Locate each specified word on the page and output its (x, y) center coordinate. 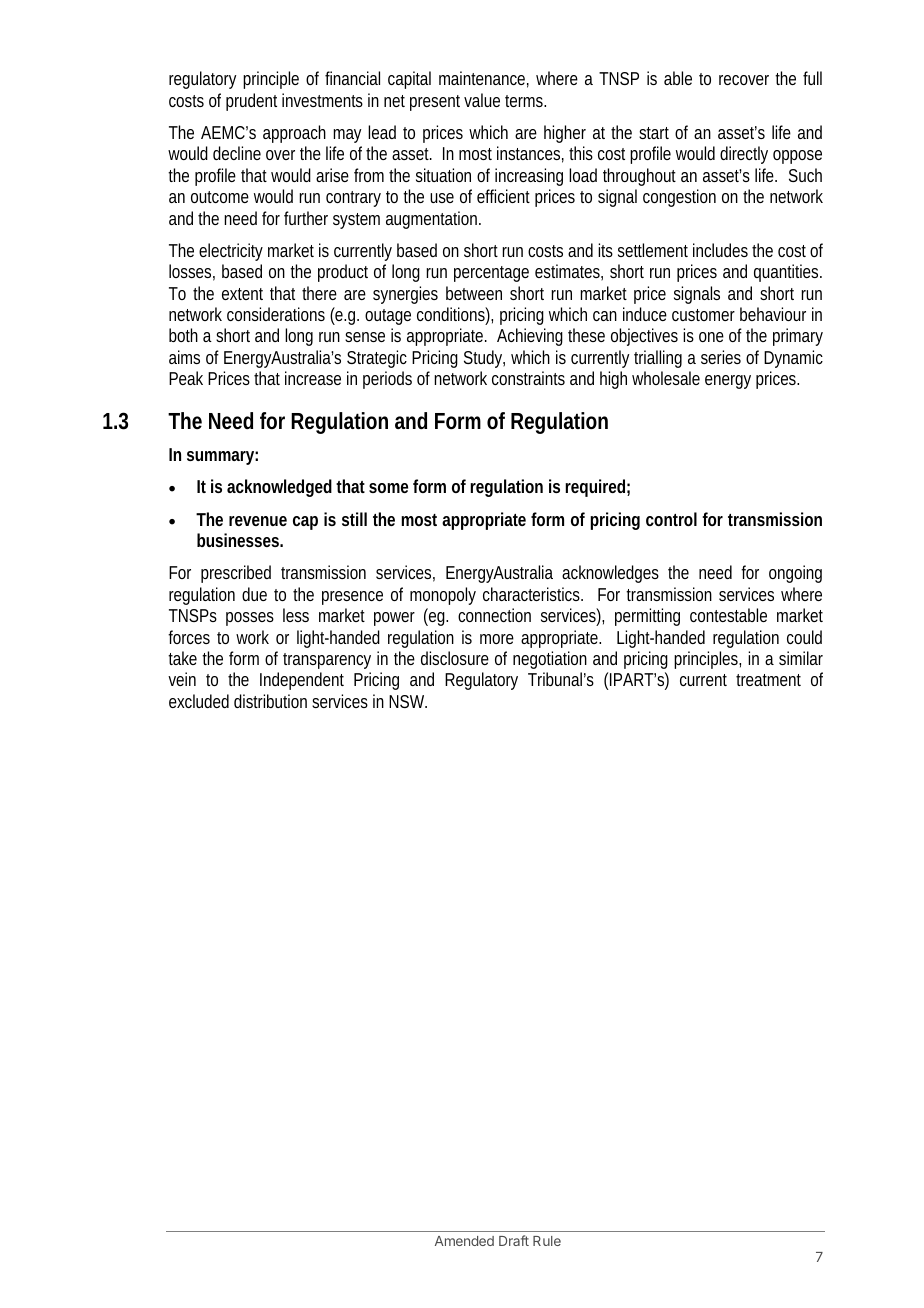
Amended (464, 1241)
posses (250, 619)
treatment (768, 680)
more (497, 639)
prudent (251, 102)
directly (744, 155)
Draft (514, 1240)
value (482, 100)
